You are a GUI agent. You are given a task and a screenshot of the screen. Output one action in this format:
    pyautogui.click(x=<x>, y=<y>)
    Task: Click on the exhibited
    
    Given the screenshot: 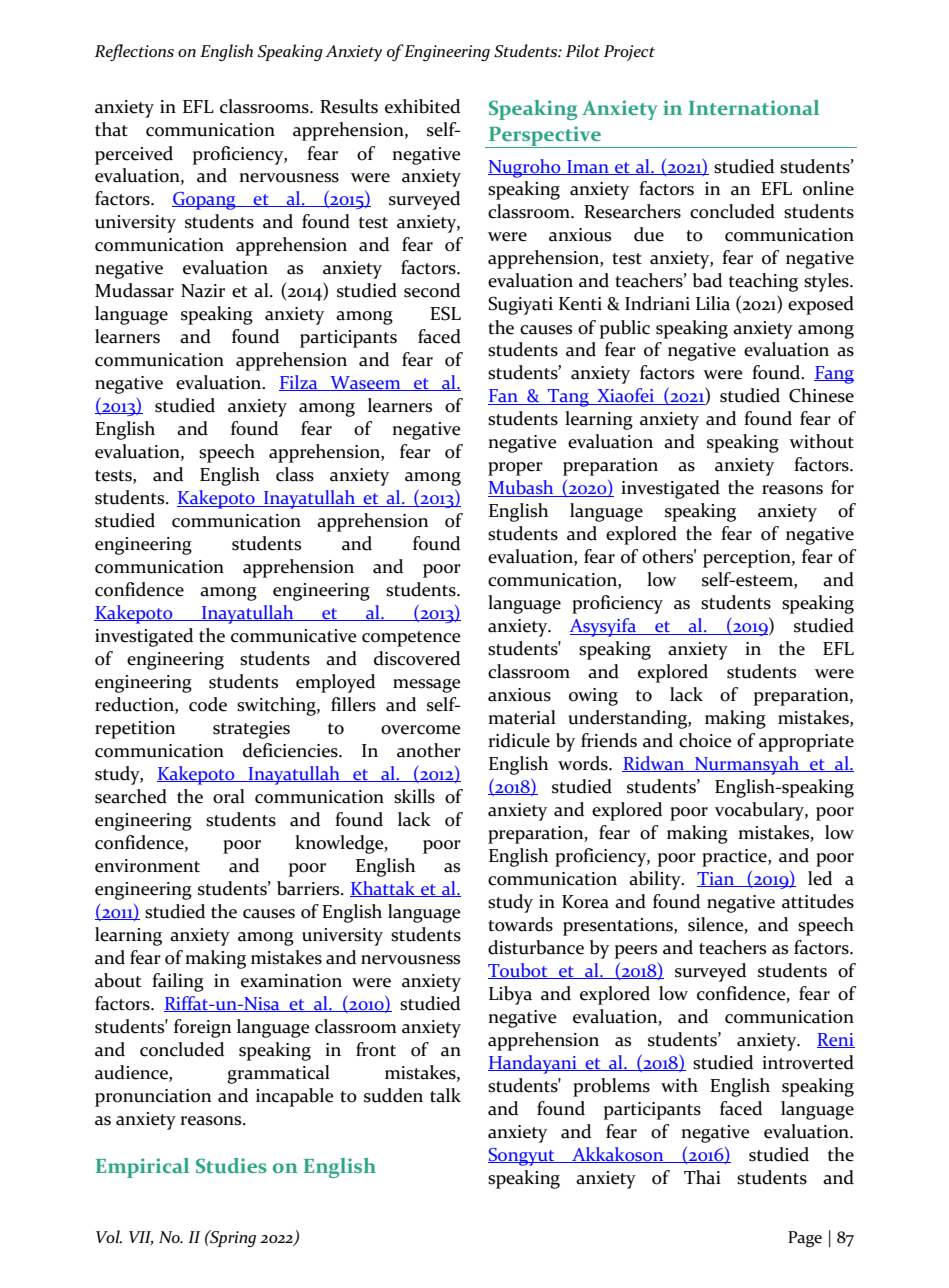 What is the action you would take?
    pyautogui.click(x=422, y=106)
